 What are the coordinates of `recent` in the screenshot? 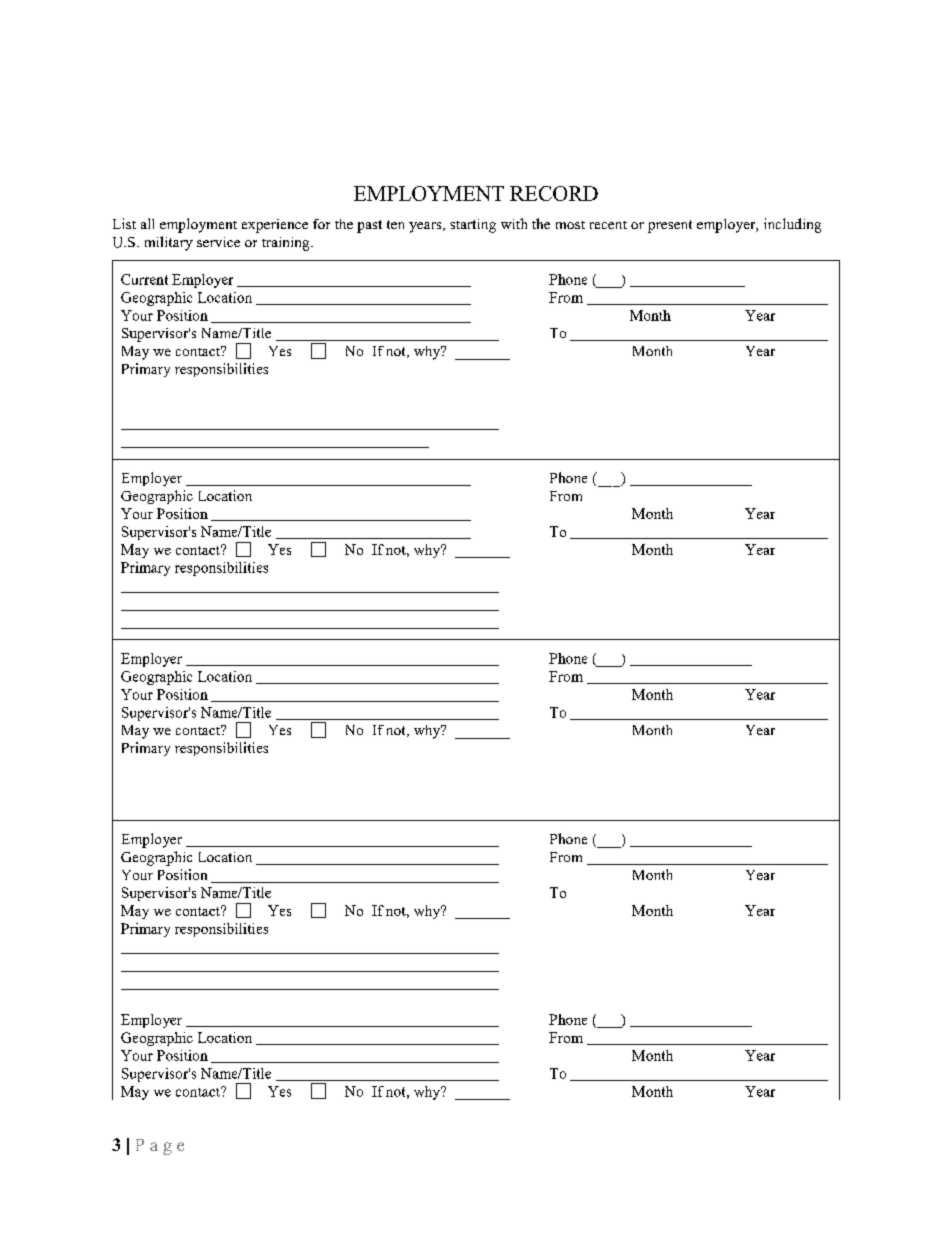 It's located at (608, 225).
